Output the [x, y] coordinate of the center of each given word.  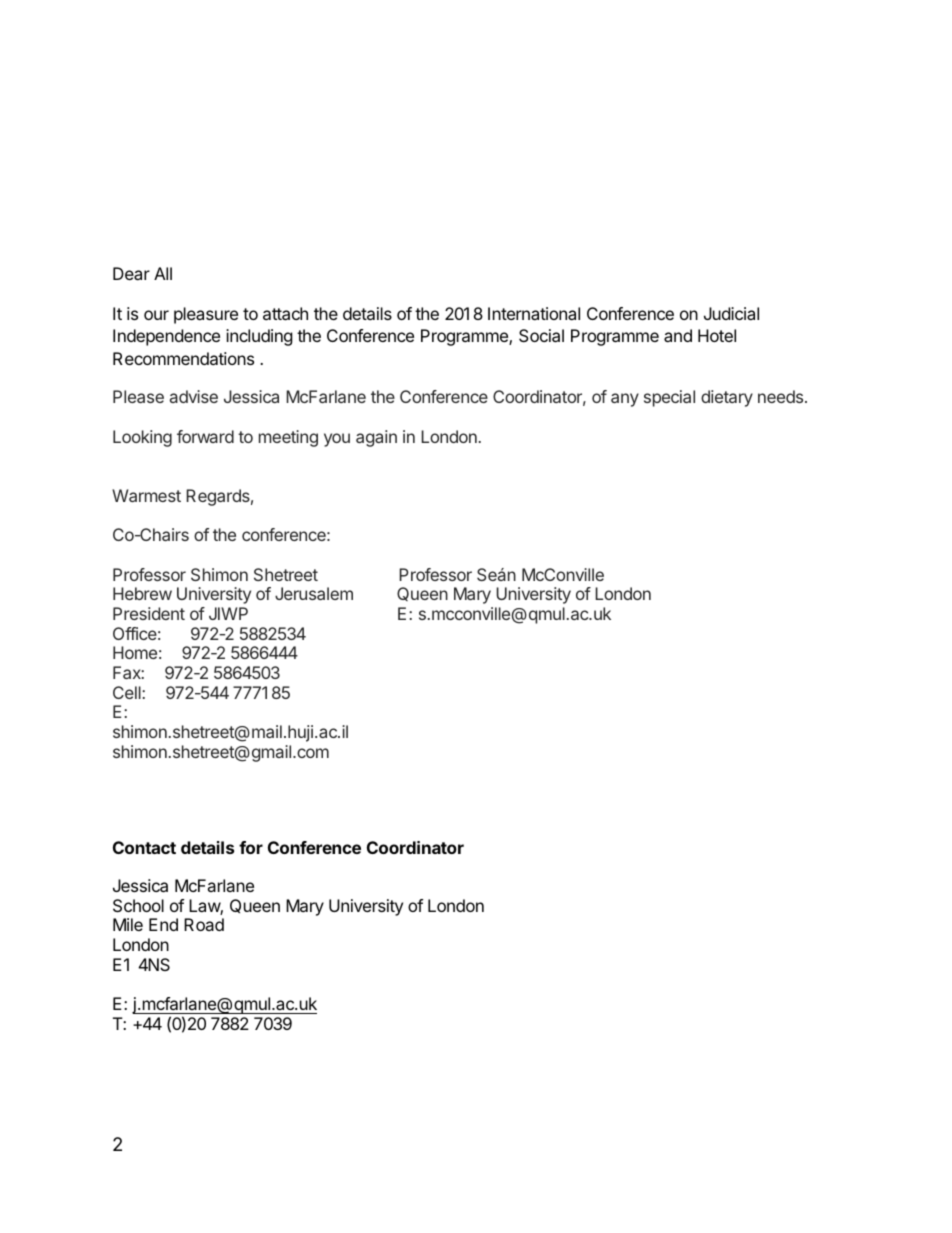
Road [204, 924]
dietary [727, 398]
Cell [128, 692]
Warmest [146, 495]
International [534, 313]
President [149, 613]
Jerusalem [314, 593]
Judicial [731, 313]
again [376, 438]
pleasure [206, 315]
